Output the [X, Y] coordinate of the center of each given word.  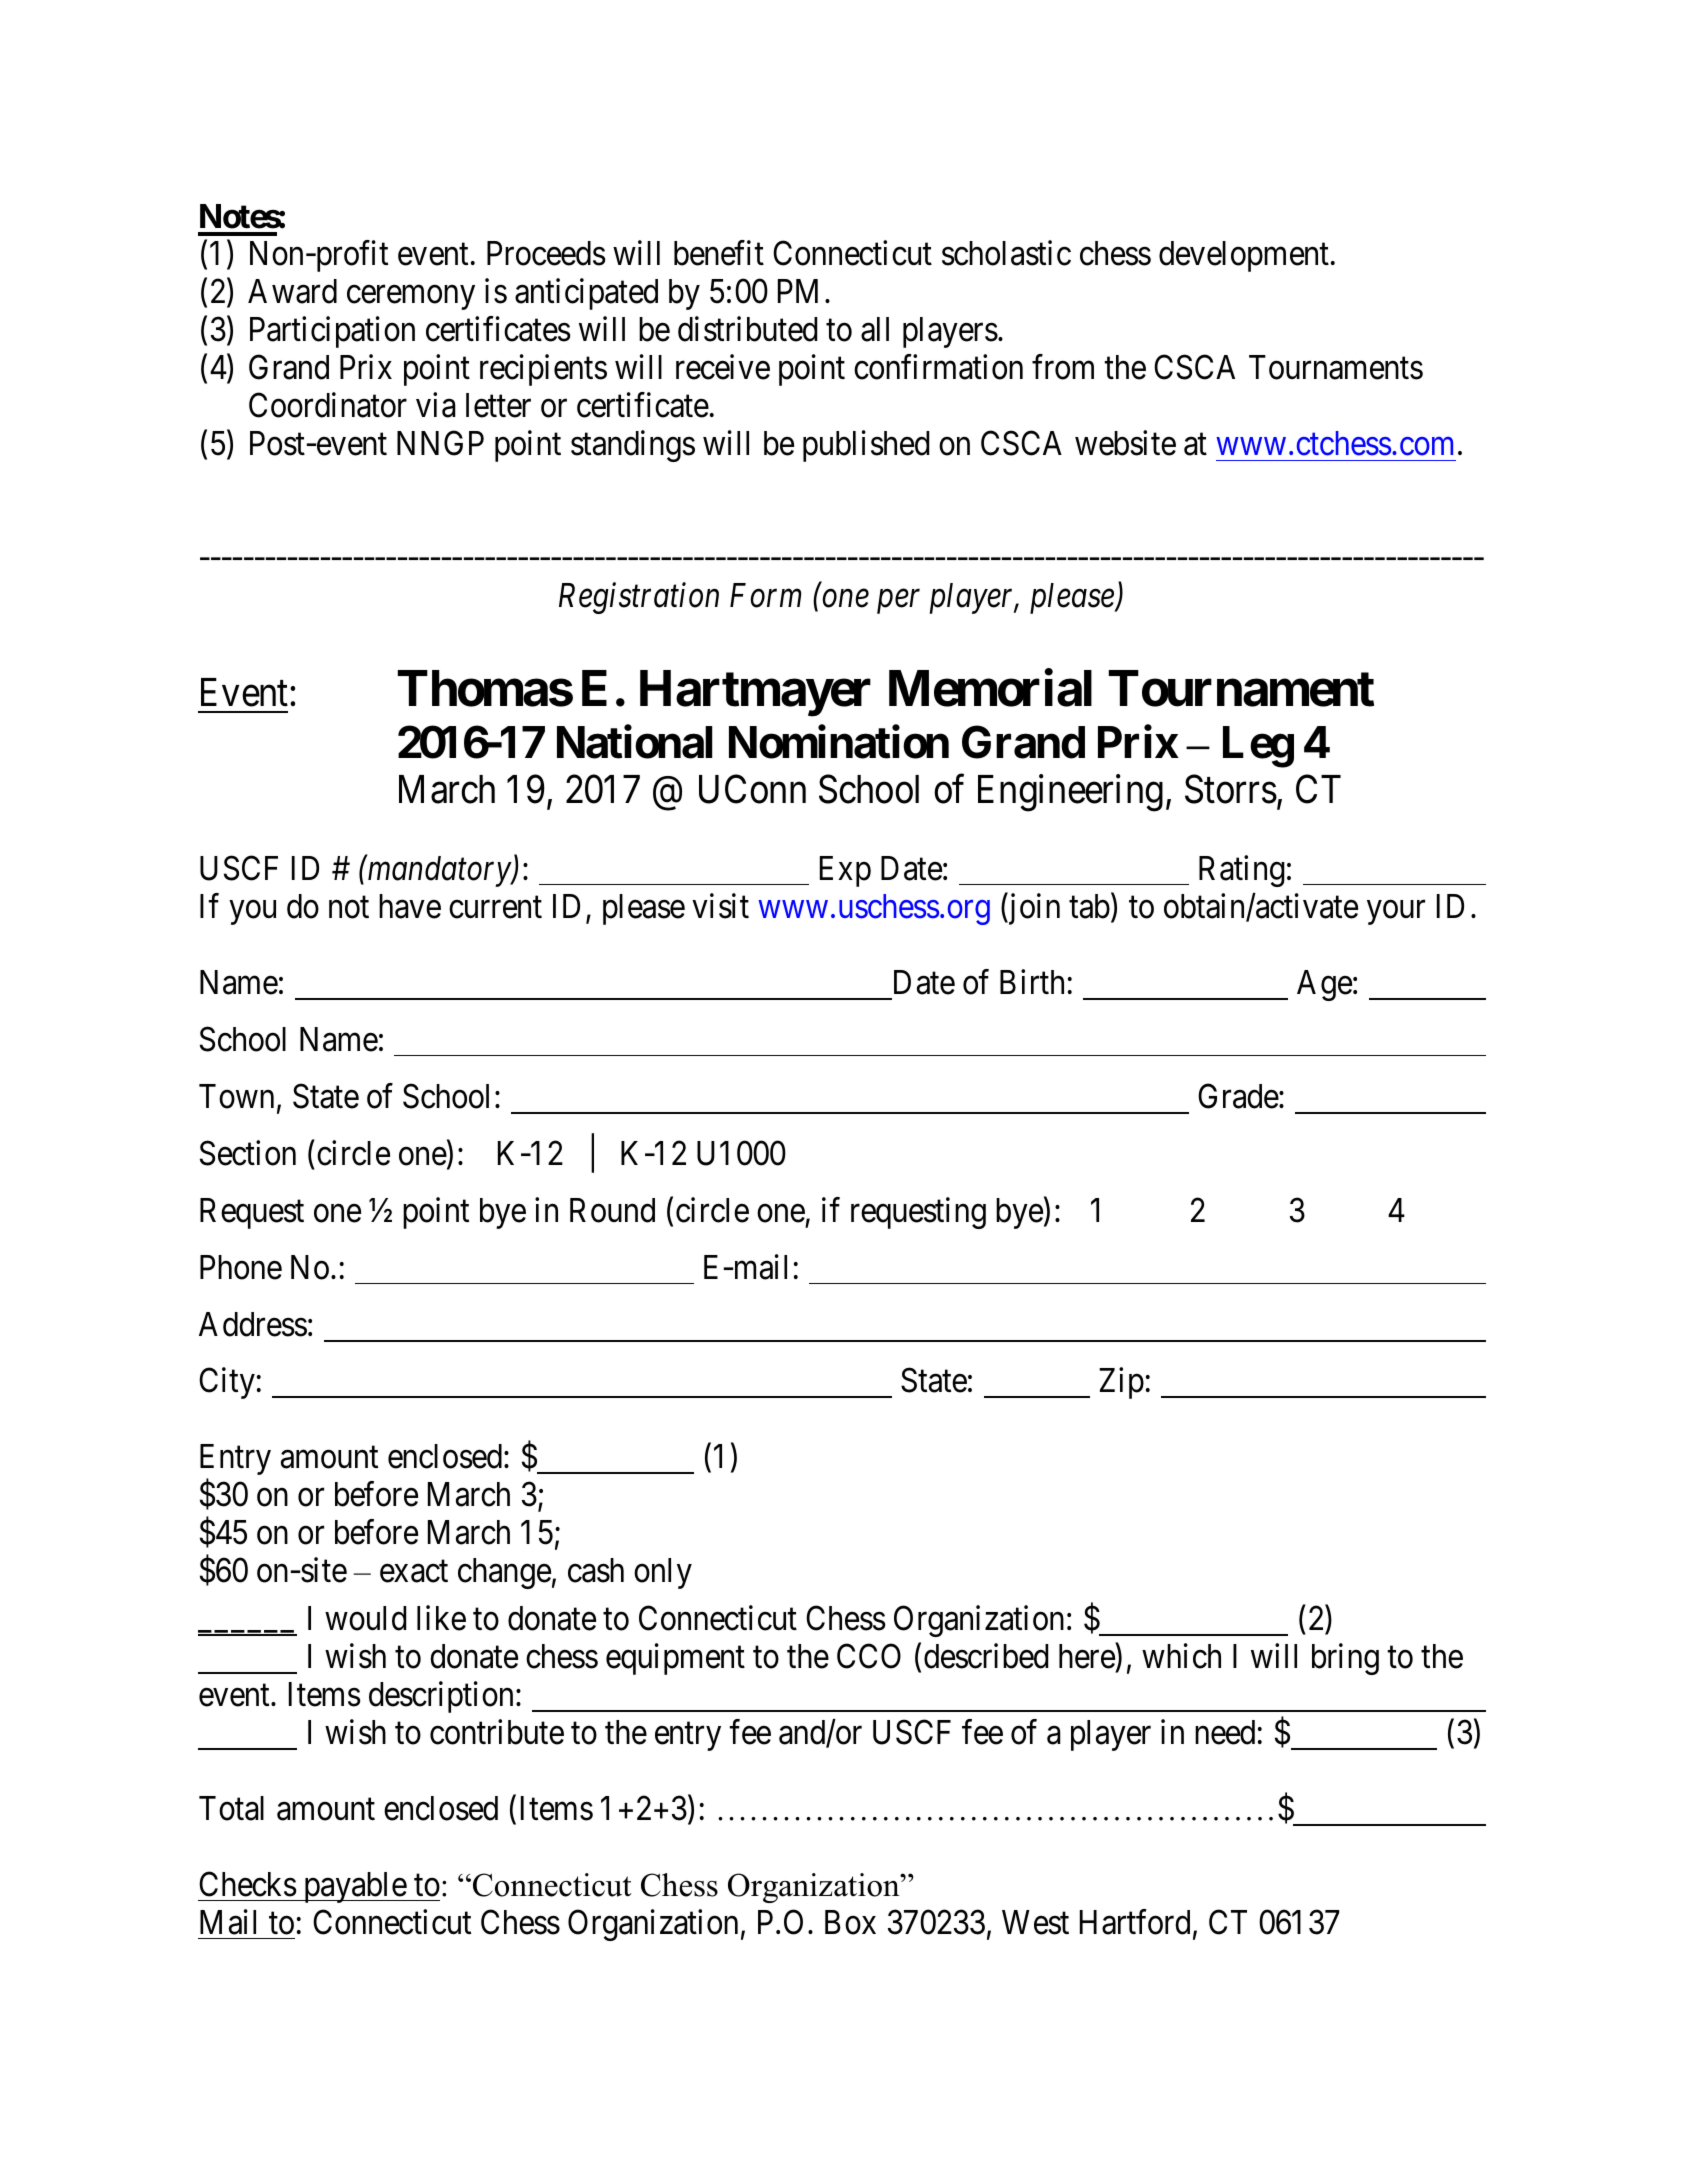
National [634, 742]
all [875, 329]
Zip [1121, 1383]
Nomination [839, 742]
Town [236, 1096]
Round [612, 1210]
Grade [1238, 1096]
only [663, 1573]
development [1244, 256]
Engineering [1070, 793]
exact [414, 1572]
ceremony [411, 298]
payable [354, 1887]
